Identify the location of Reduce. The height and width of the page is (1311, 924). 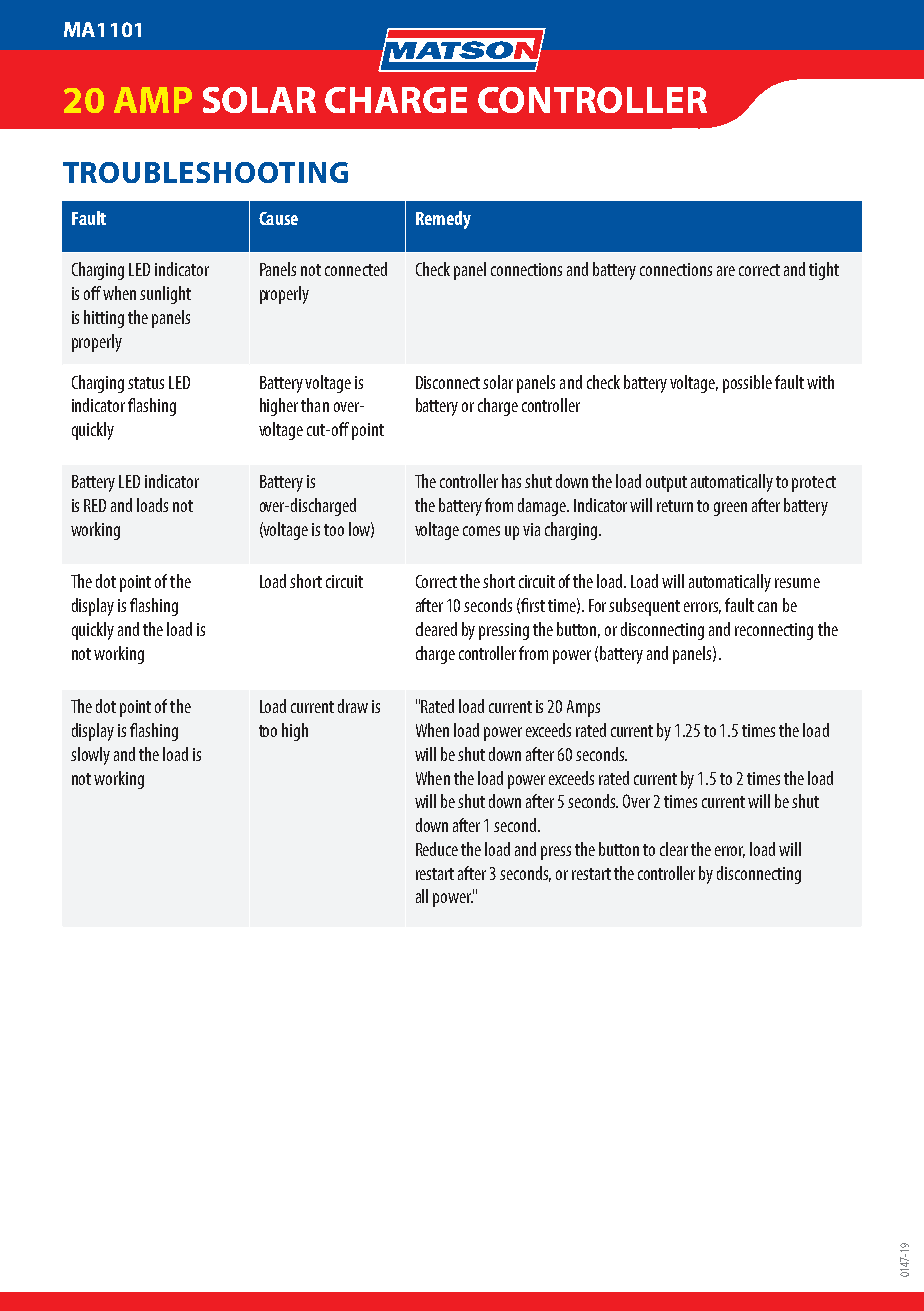
(437, 849).
